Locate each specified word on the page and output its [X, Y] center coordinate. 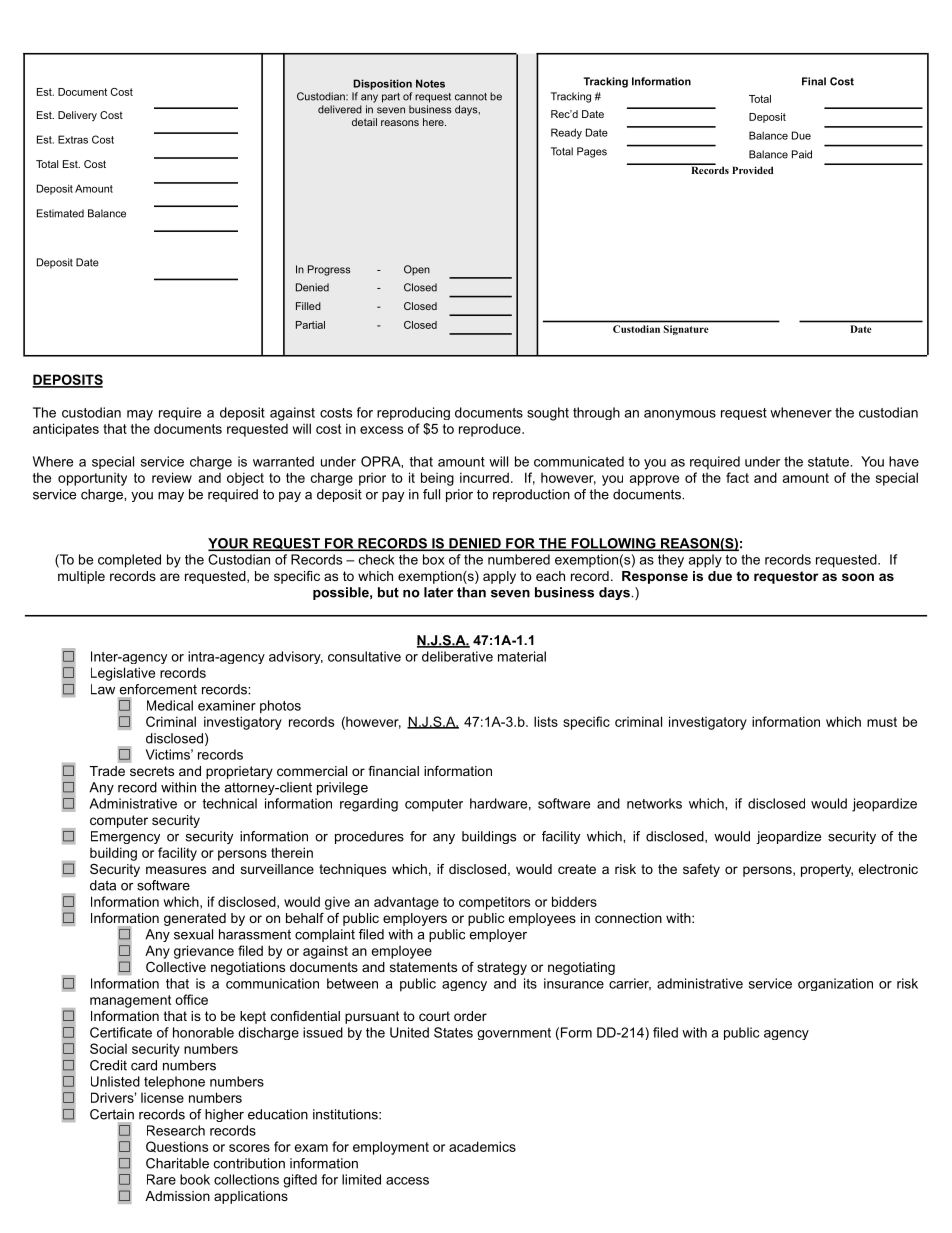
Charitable [177, 1163]
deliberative [457, 656]
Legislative [123, 674]
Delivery [77, 116]
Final [814, 81]
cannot [471, 97]
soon [858, 577]
